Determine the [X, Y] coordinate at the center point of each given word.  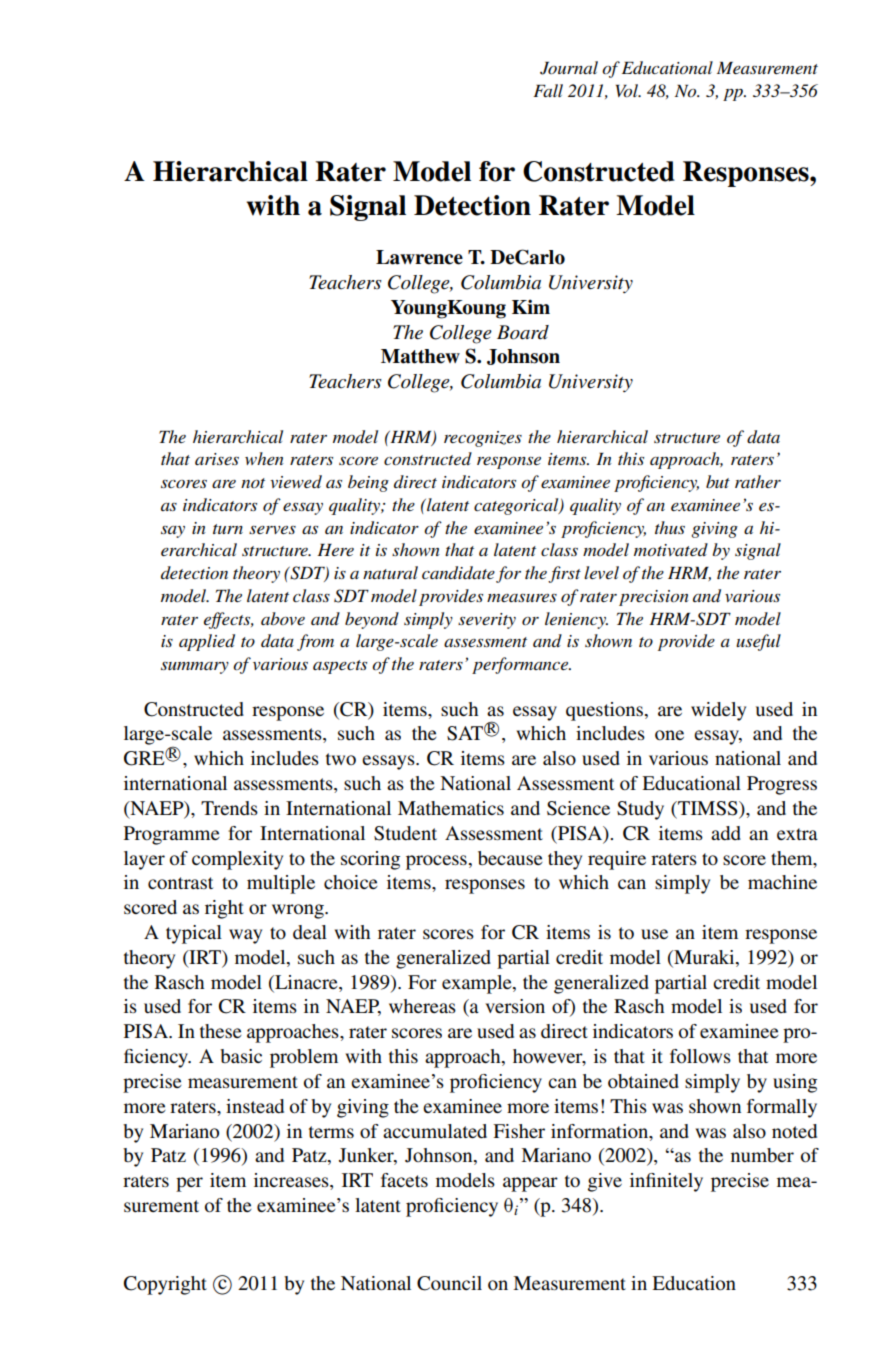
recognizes [483, 439]
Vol [628, 91]
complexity [237, 860]
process [436, 862]
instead [255, 1106]
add [726, 833]
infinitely [666, 1182]
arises [217, 459]
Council [449, 1283]
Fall [548, 90]
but [718, 481]
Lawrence [419, 257]
